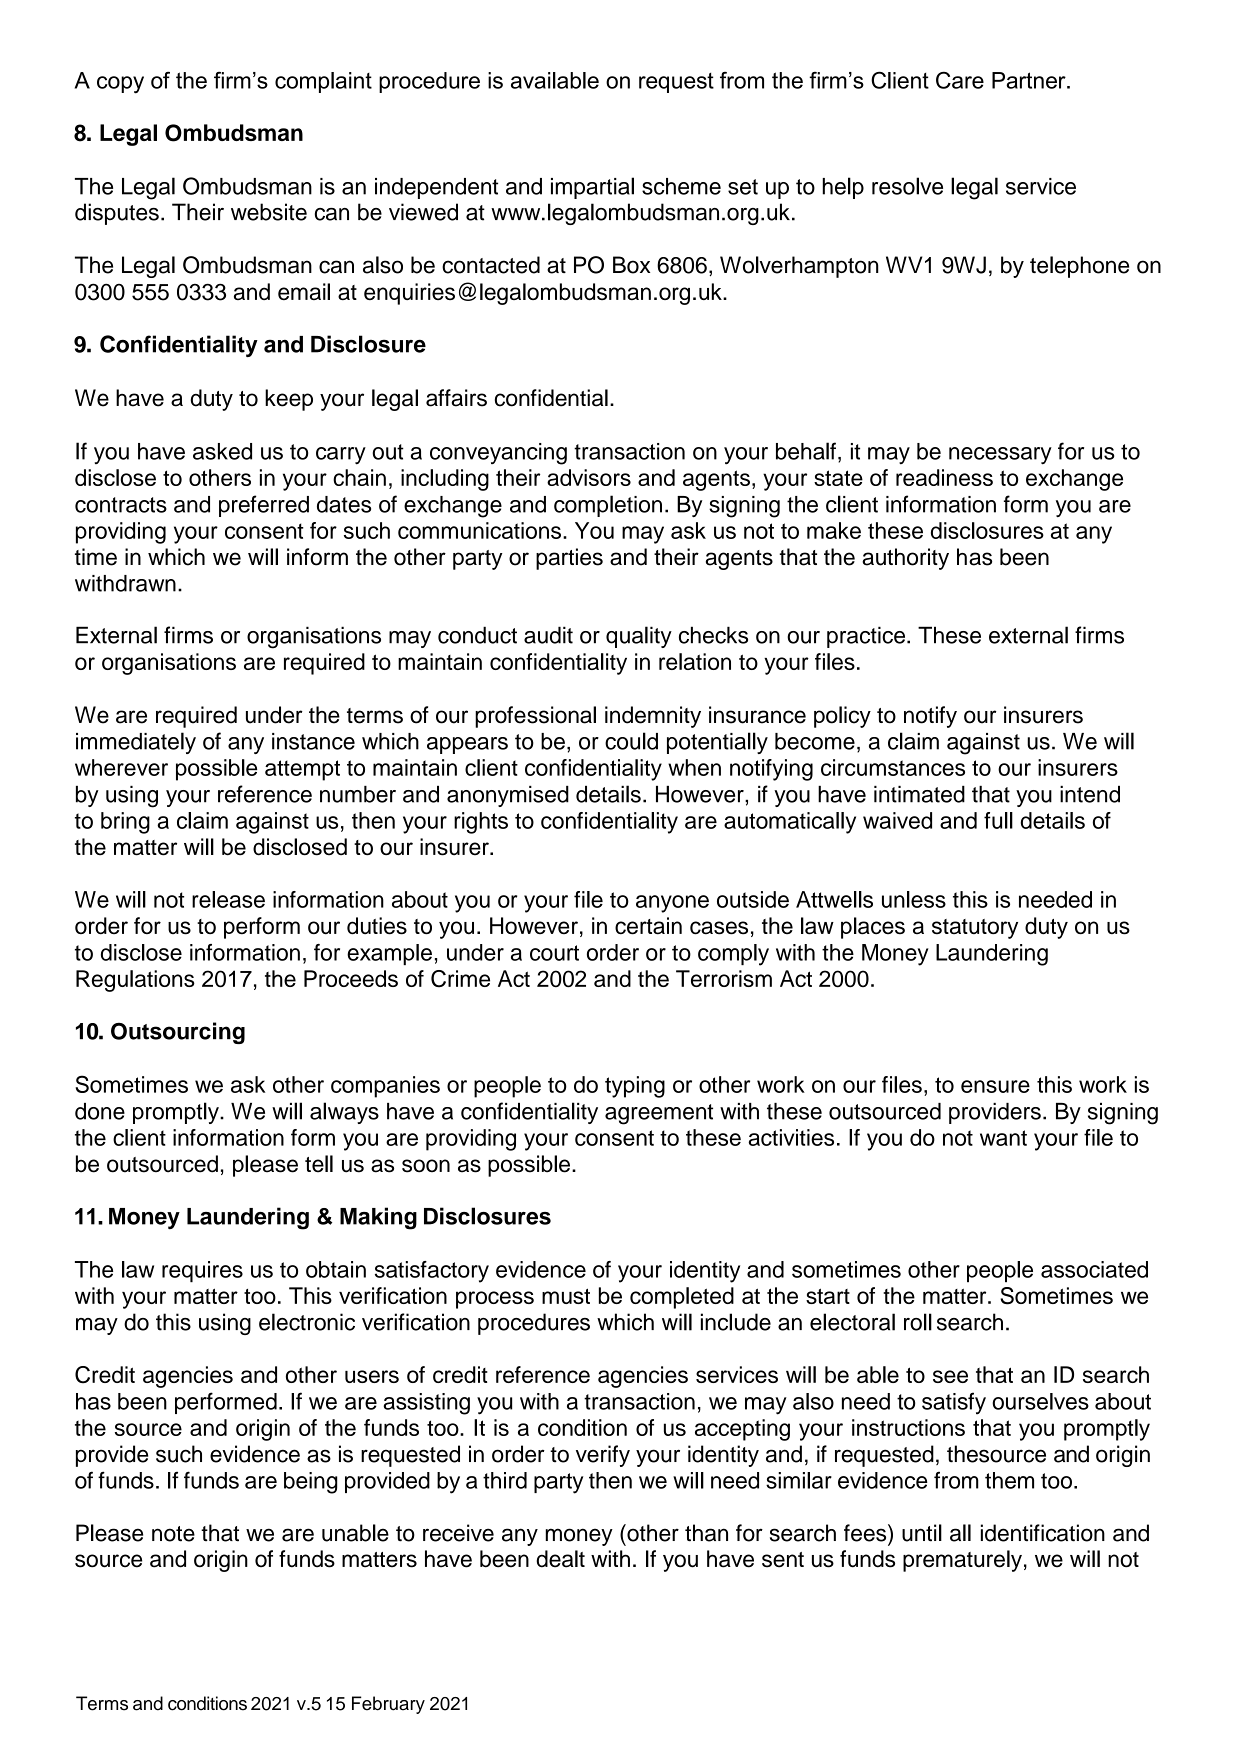 Image resolution: width=1234 pixels, height=1744 pixels. Describe the element at coordinates (228, 899) in the document. I see `release` at that location.
